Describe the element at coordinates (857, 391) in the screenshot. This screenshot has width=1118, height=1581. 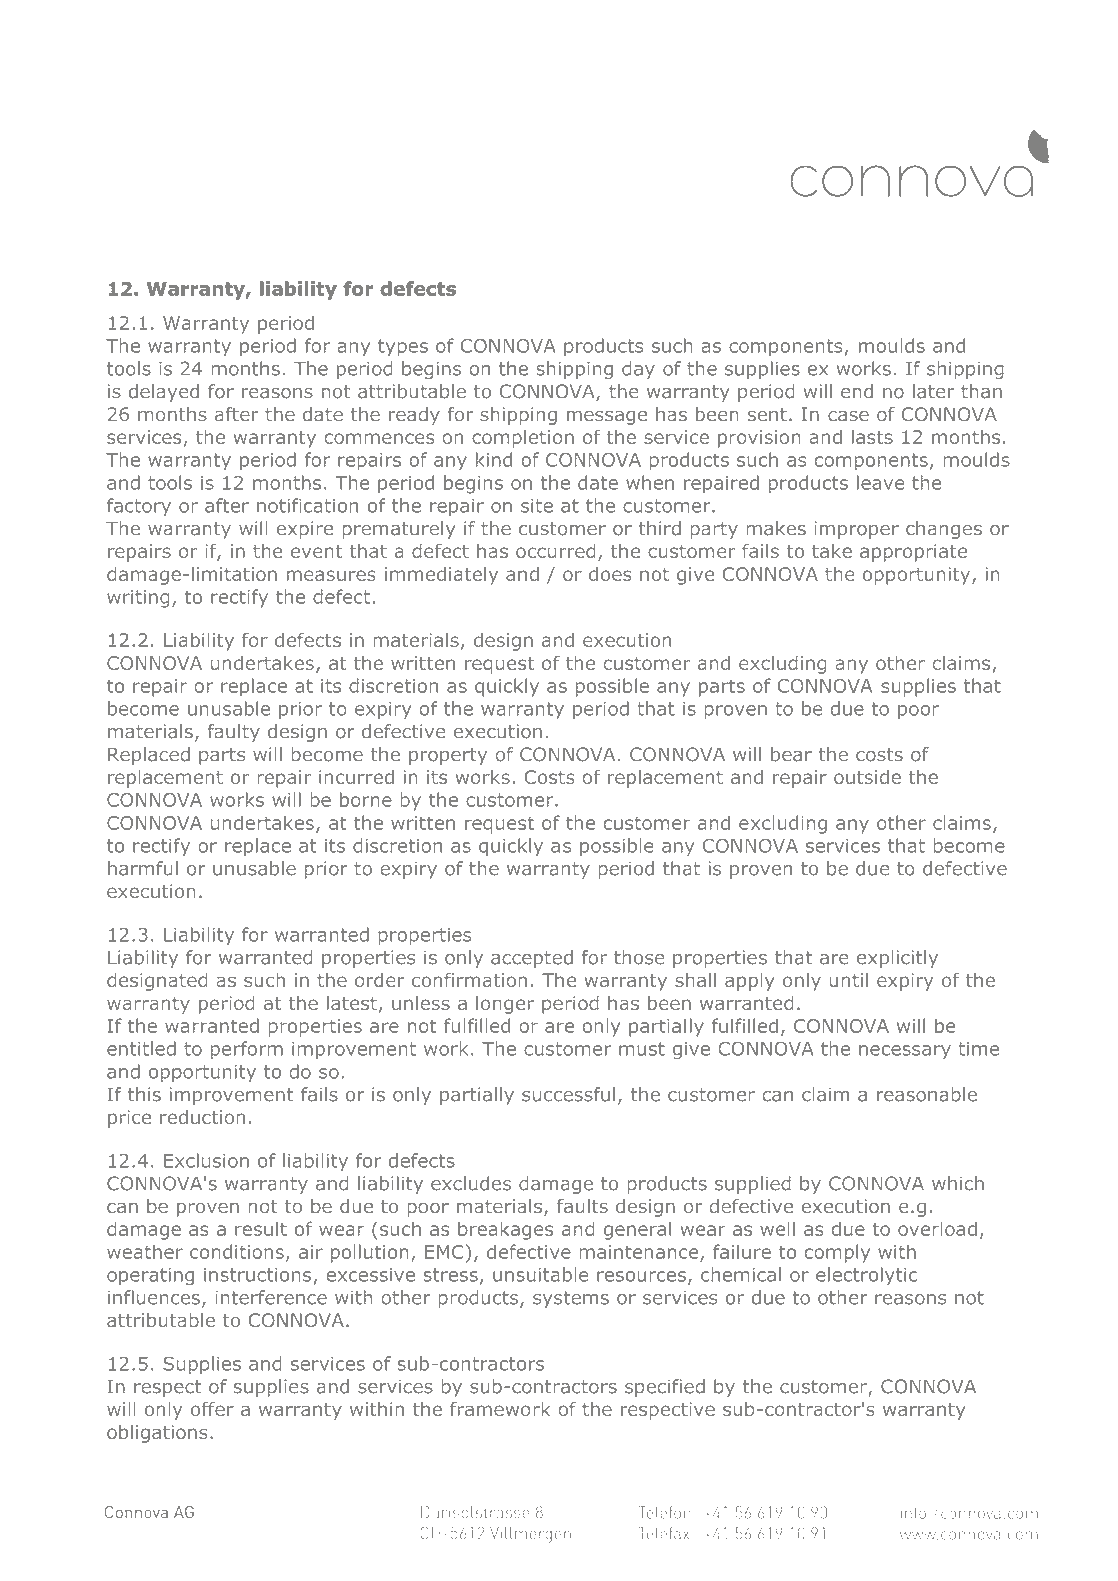
I see `end` at that location.
